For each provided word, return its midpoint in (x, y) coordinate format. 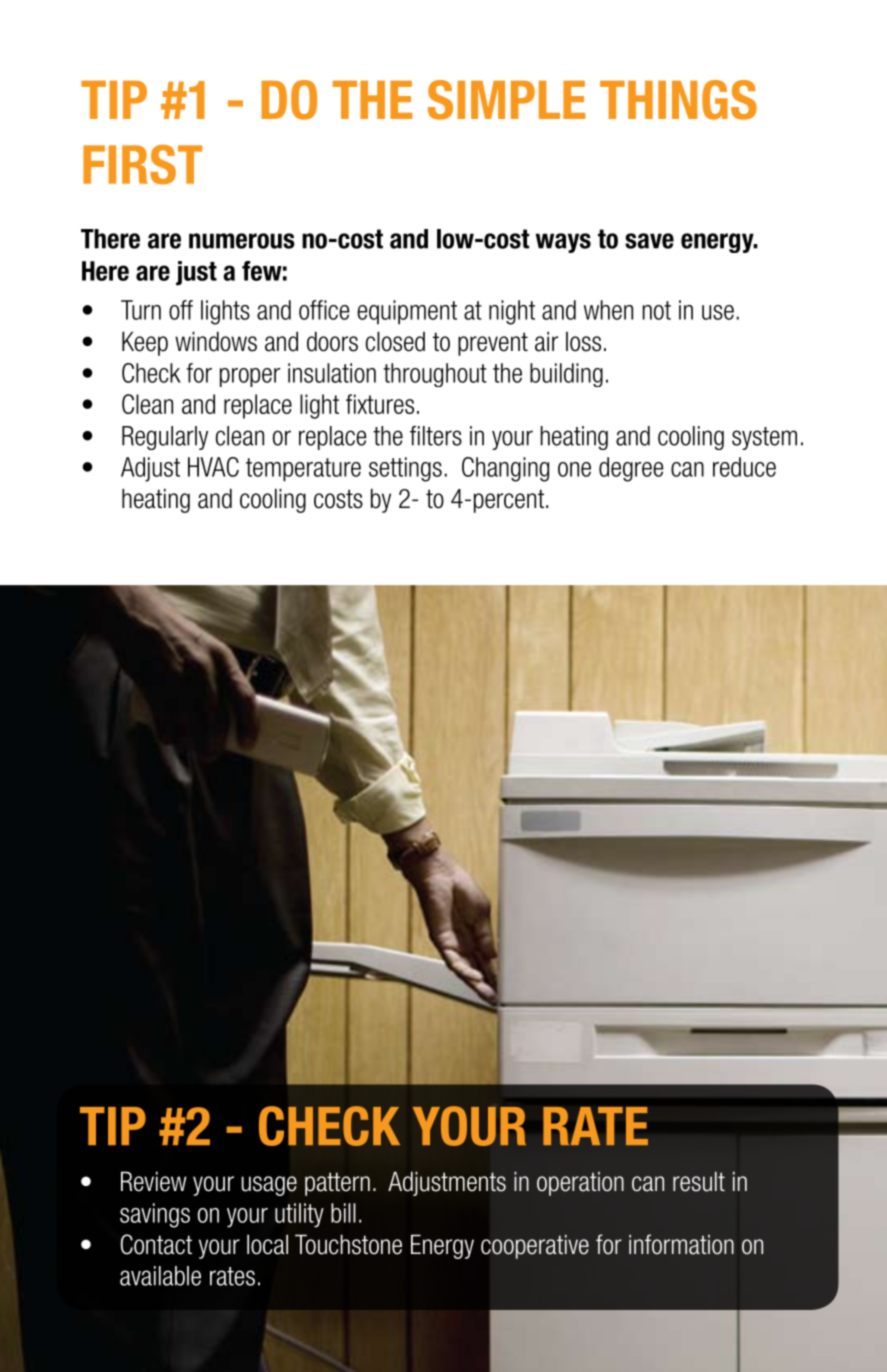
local (267, 1244)
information (681, 1244)
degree (631, 469)
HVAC (213, 467)
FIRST (142, 165)
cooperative (535, 1246)
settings (405, 469)
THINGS (678, 100)
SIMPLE (506, 100)
